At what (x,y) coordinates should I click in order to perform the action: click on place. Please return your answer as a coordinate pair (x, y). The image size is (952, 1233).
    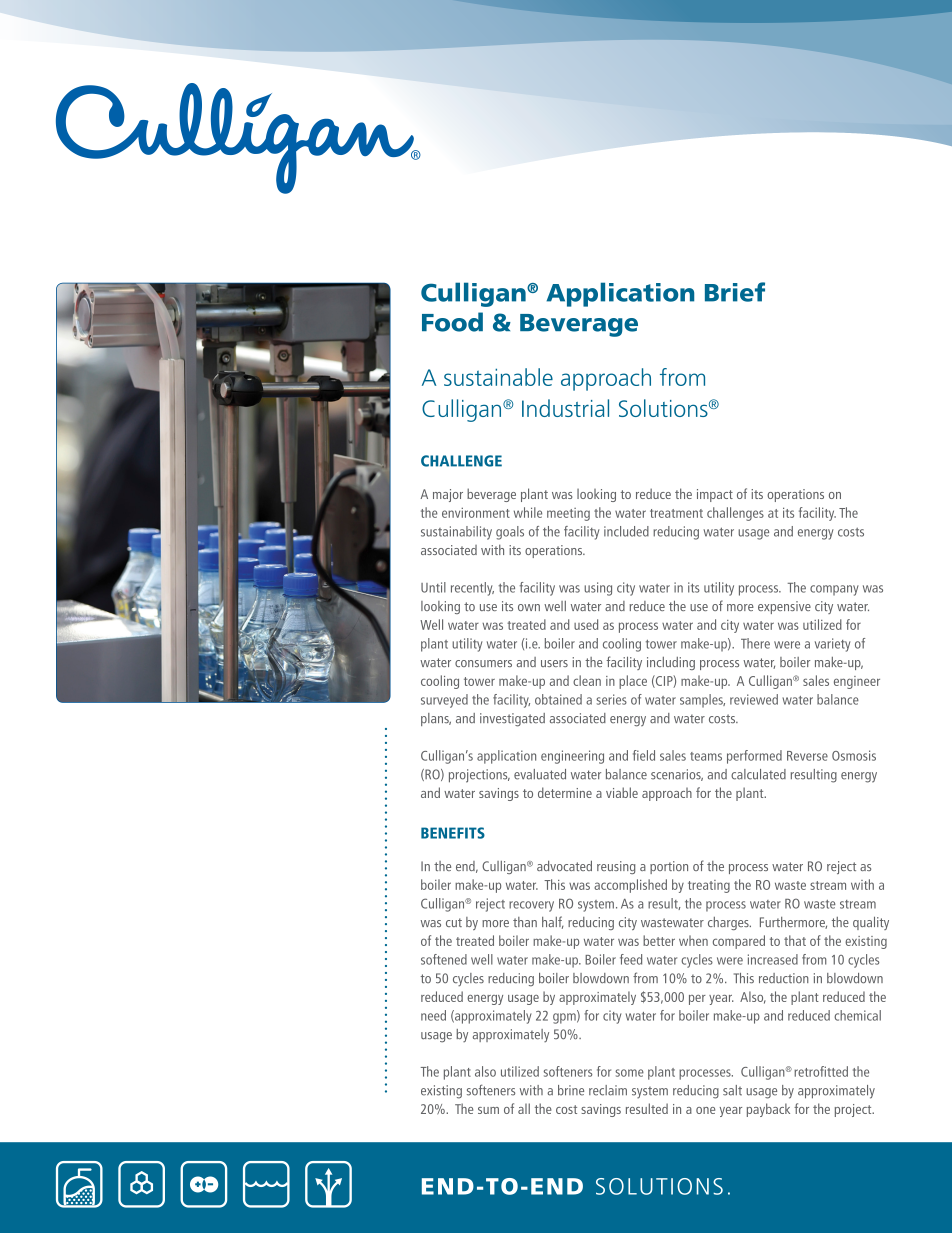
    Looking at the image, I should click on (633, 682).
